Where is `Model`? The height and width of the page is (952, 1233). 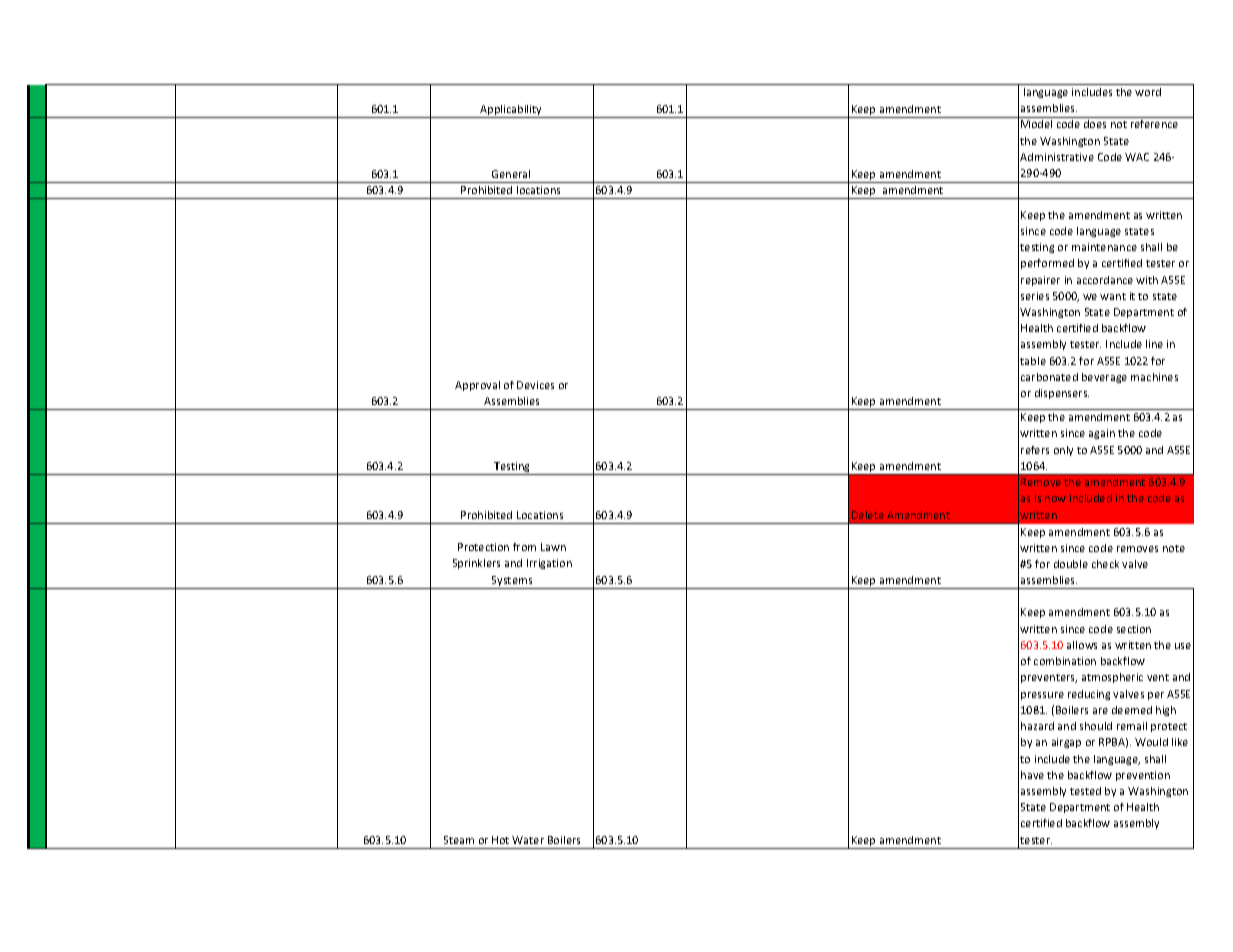
Model is located at coordinates (1036, 124).
